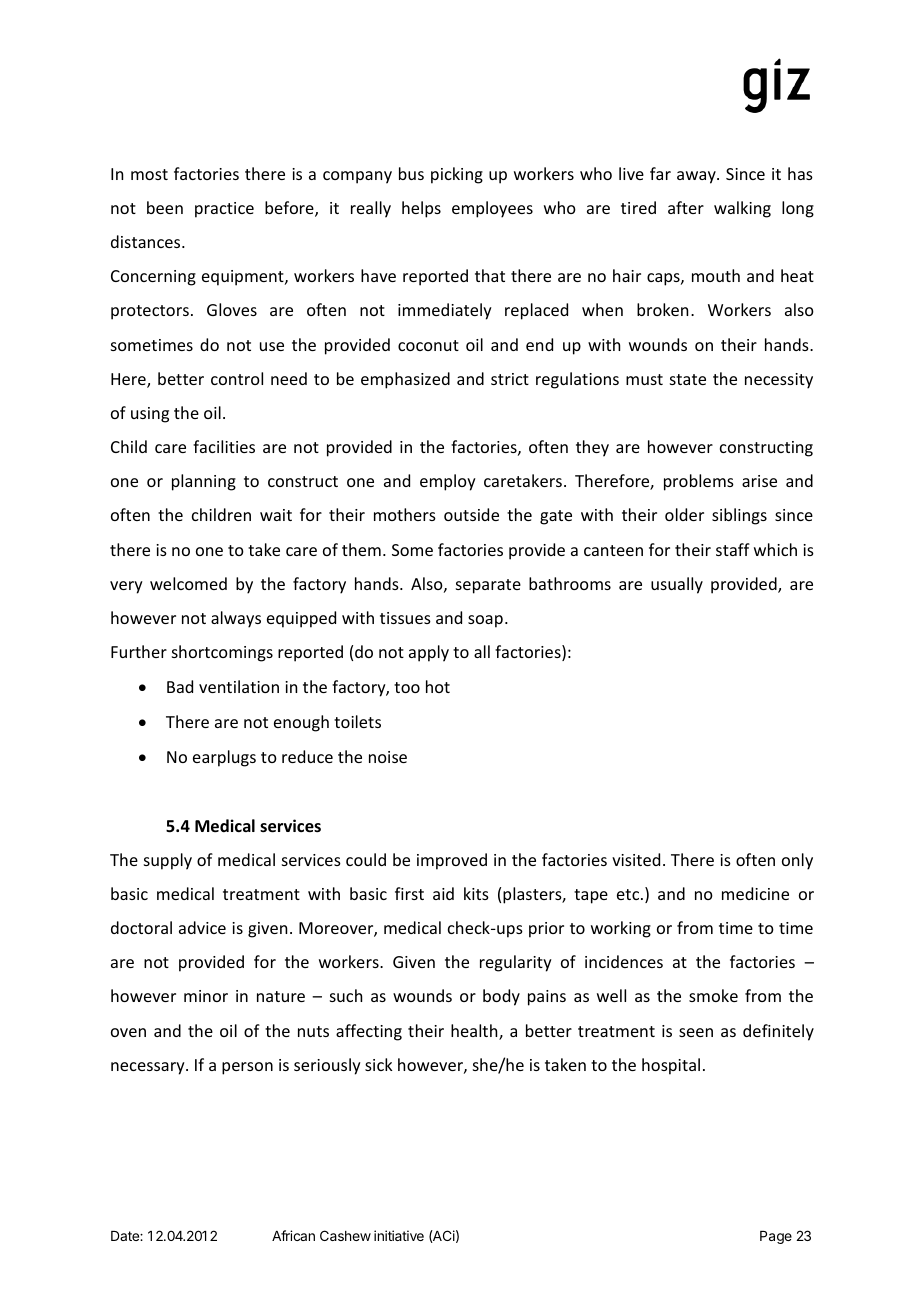  I want to click on practice, so click(224, 210).
